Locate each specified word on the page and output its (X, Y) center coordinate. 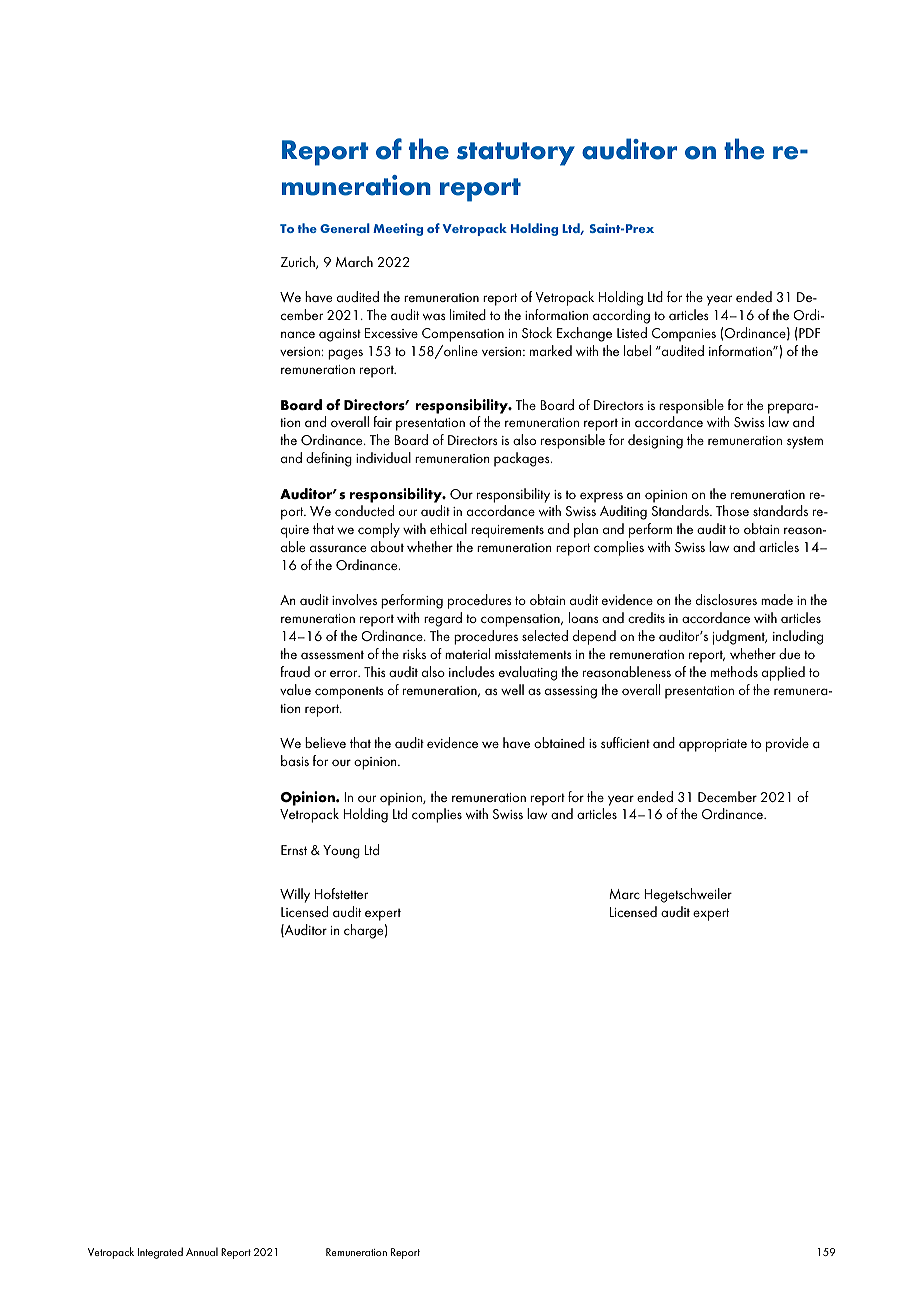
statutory (516, 154)
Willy (295, 895)
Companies (684, 335)
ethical (448, 528)
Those (732, 510)
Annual (202, 1251)
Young (341, 852)
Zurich (299, 262)
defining (329, 459)
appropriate (713, 745)
